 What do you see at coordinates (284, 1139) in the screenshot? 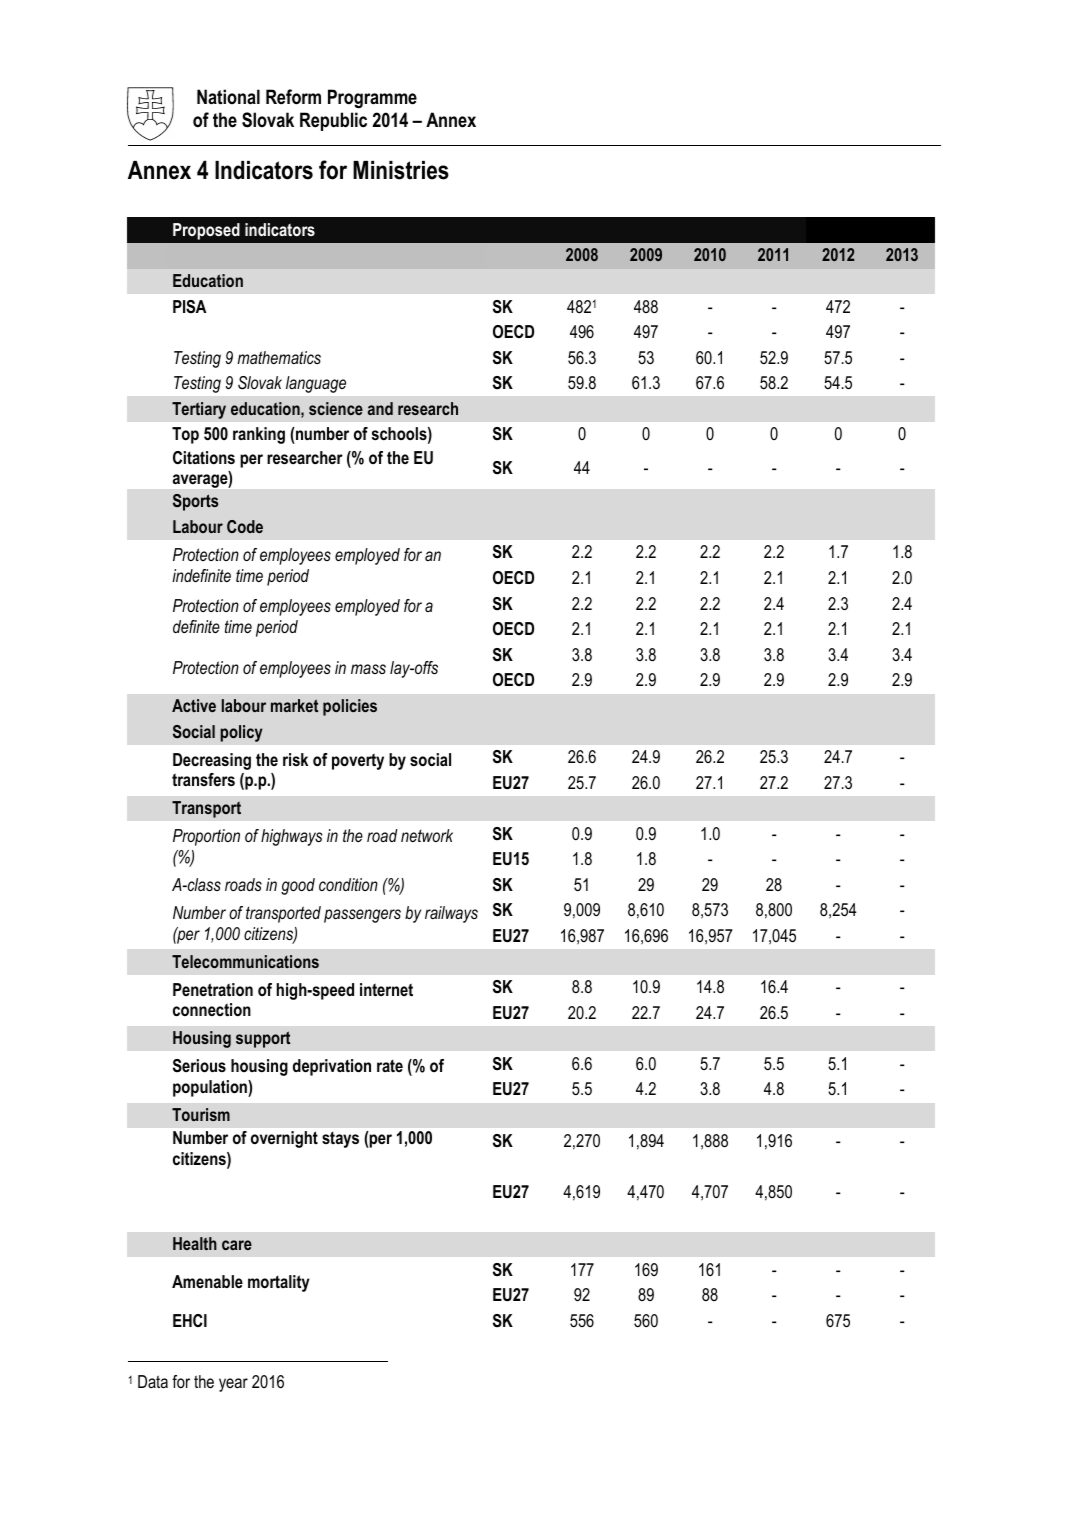
I see `overnight` at bounding box center [284, 1139].
